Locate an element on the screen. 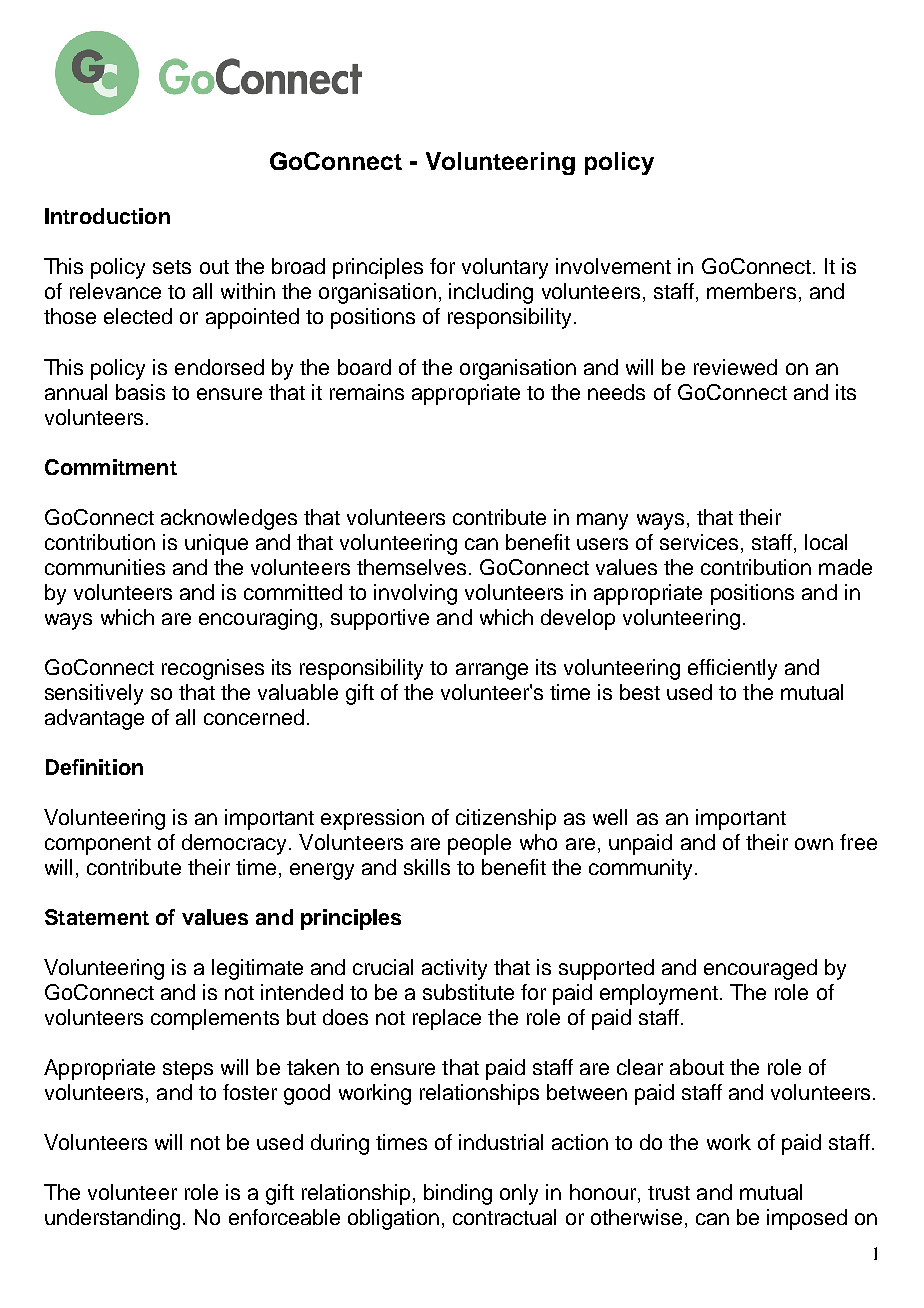 The width and height of the screenshot is (924, 1308). encouraged is located at coordinates (760, 969).
